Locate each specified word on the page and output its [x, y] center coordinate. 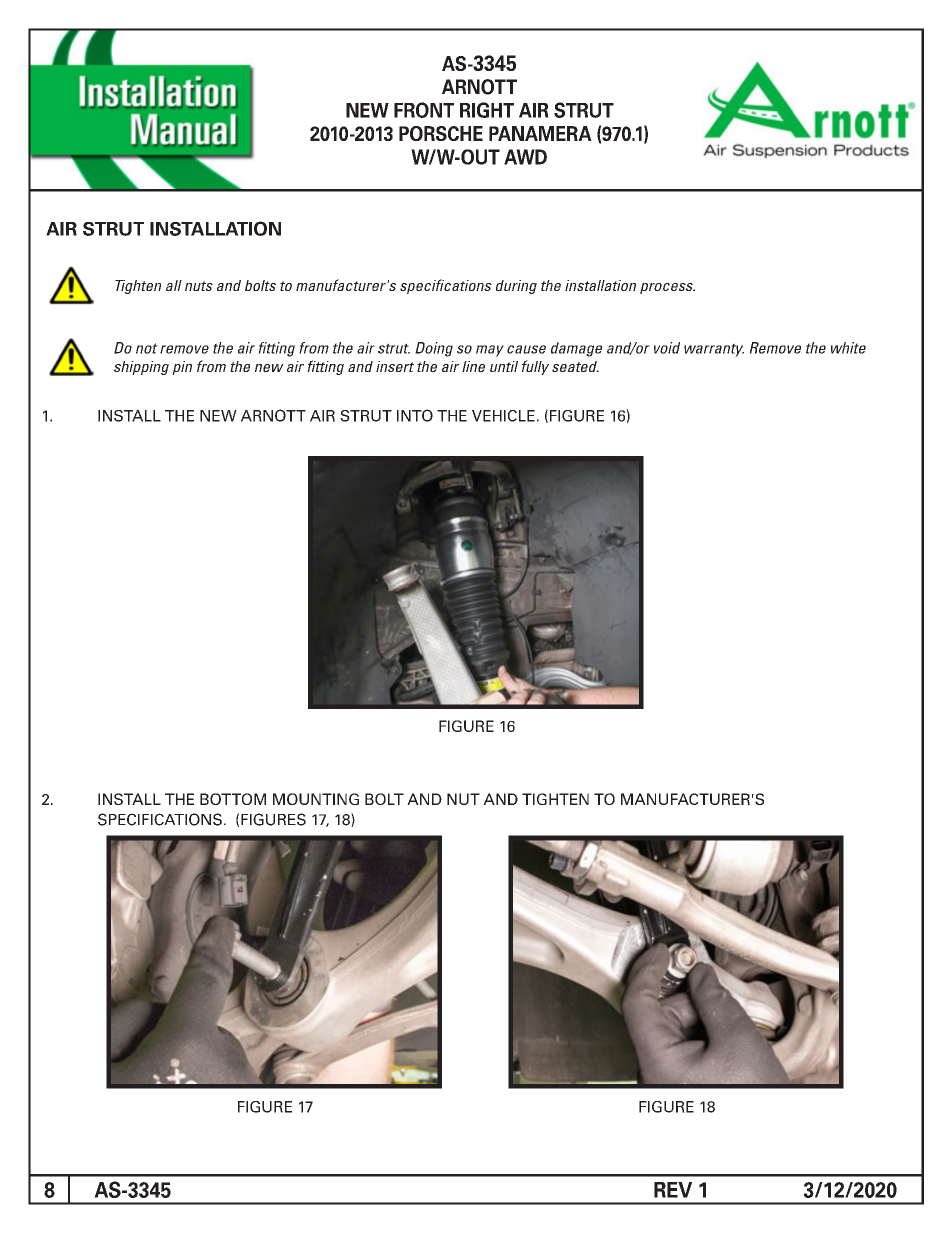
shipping [141, 368]
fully [535, 367]
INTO [415, 415]
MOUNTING [316, 799]
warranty [714, 350]
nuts [199, 286]
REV [673, 1190]
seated [575, 366]
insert [395, 366]
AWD [525, 157]
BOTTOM [233, 799]
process [667, 288]
